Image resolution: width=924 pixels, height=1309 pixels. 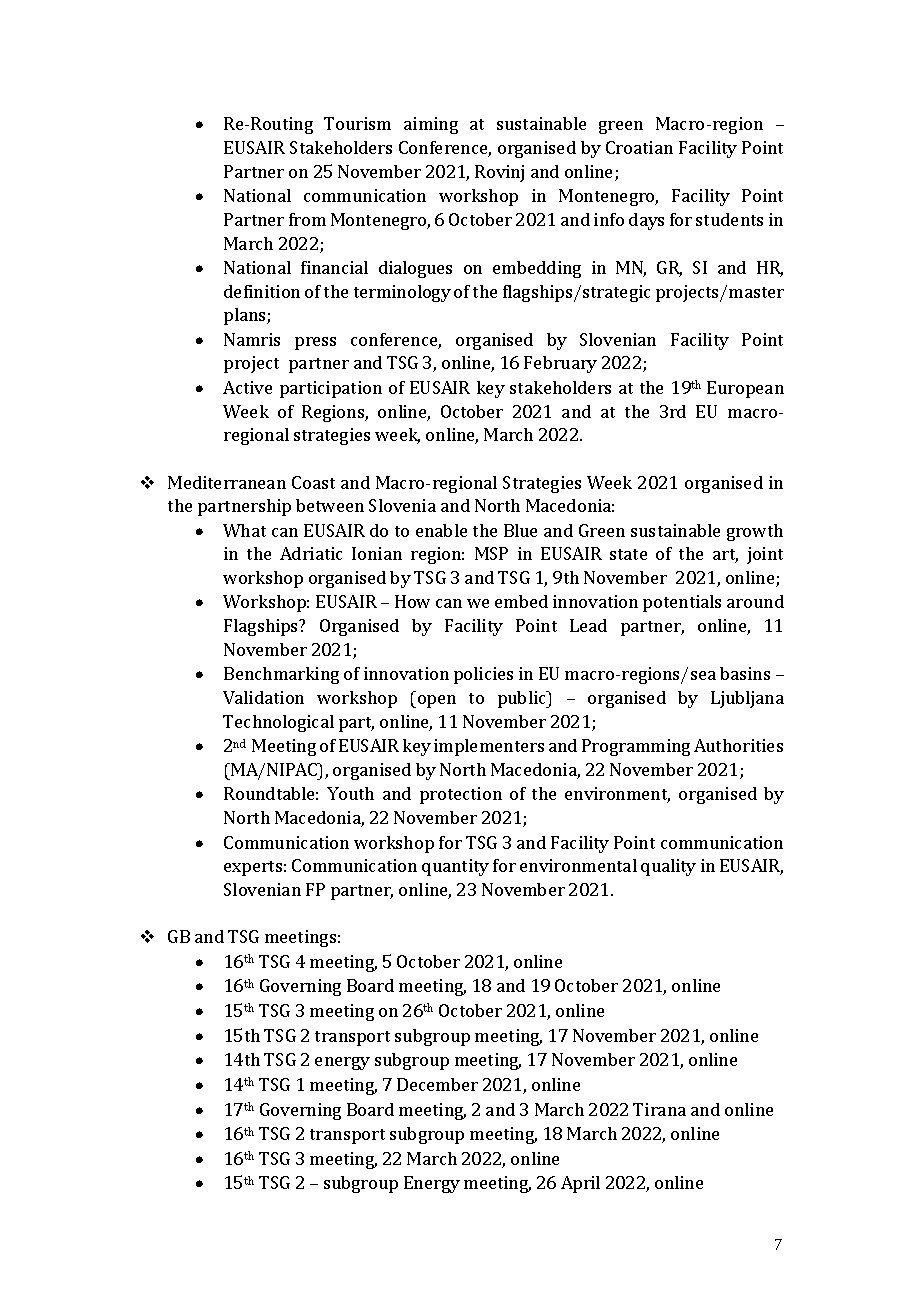 What do you see at coordinates (639, 147) in the screenshot?
I see `Croatian` at bounding box center [639, 147].
